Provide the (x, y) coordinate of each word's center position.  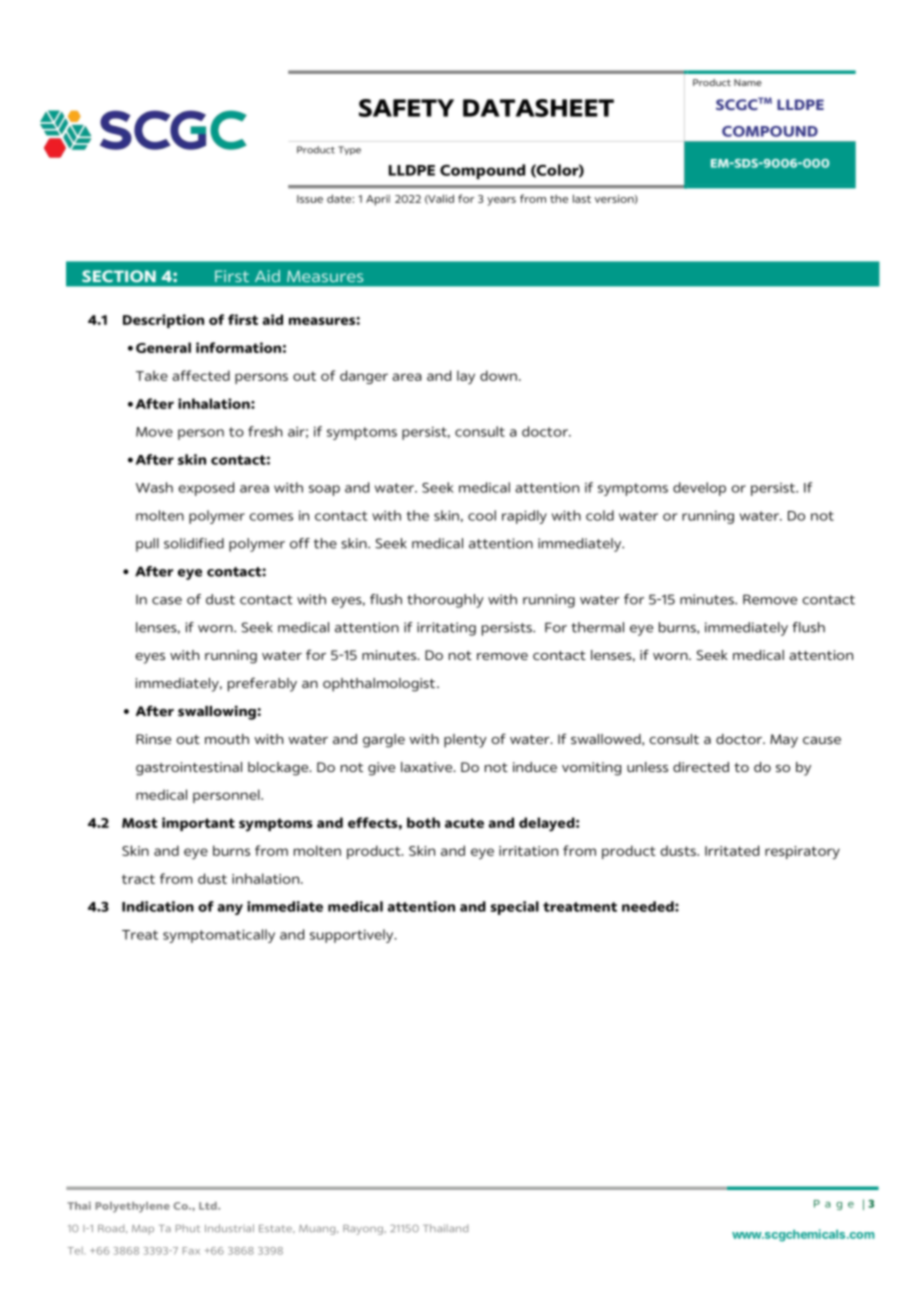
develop (699, 489)
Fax (191, 1251)
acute (464, 823)
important (198, 824)
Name (748, 82)
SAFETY (406, 108)
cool (482, 515)
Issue (310, 199)
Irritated (732, 850)
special (515, 908)
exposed (206, 489)
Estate (276, 1228)
